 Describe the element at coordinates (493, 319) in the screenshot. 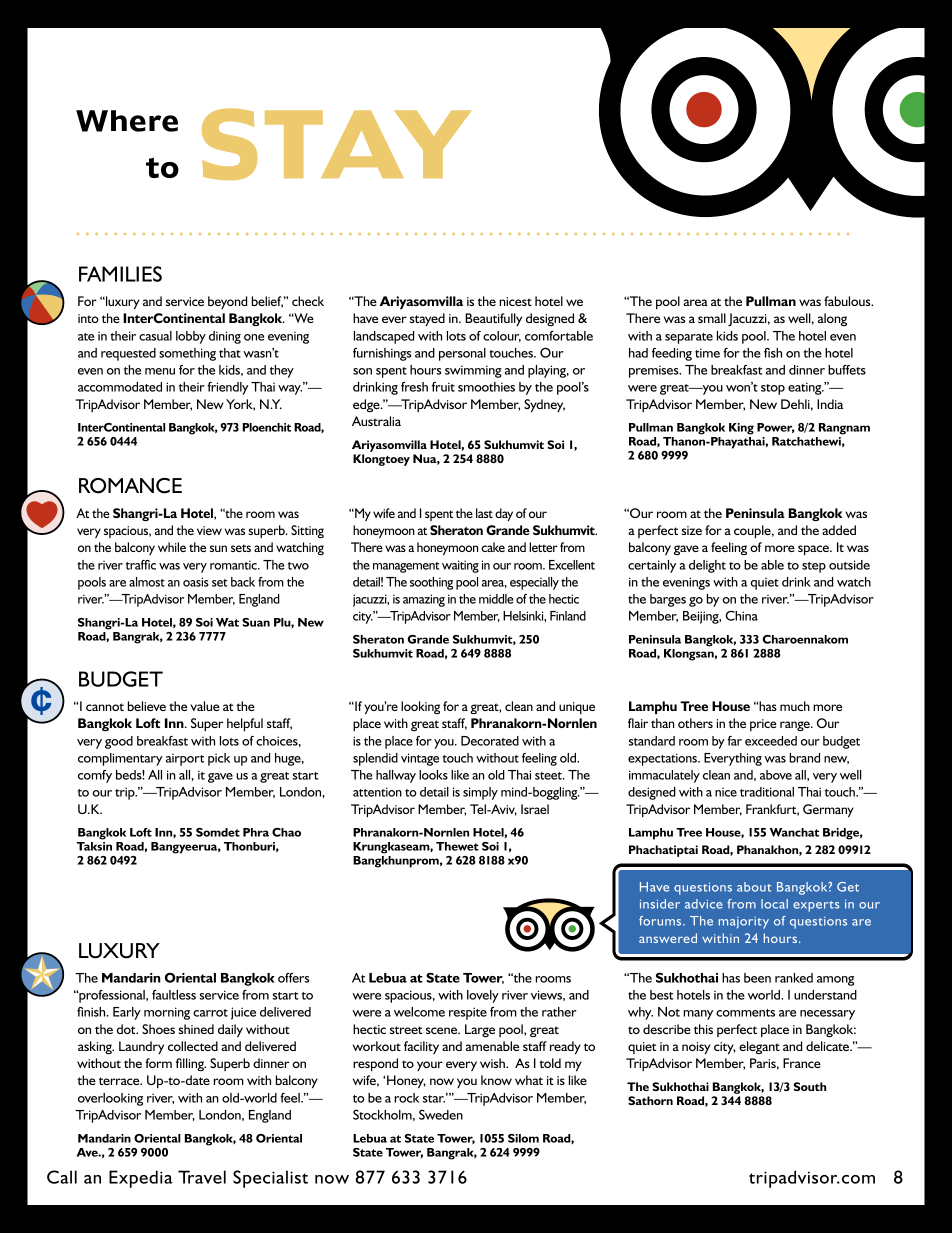

I see `Beautifully` at that location.
